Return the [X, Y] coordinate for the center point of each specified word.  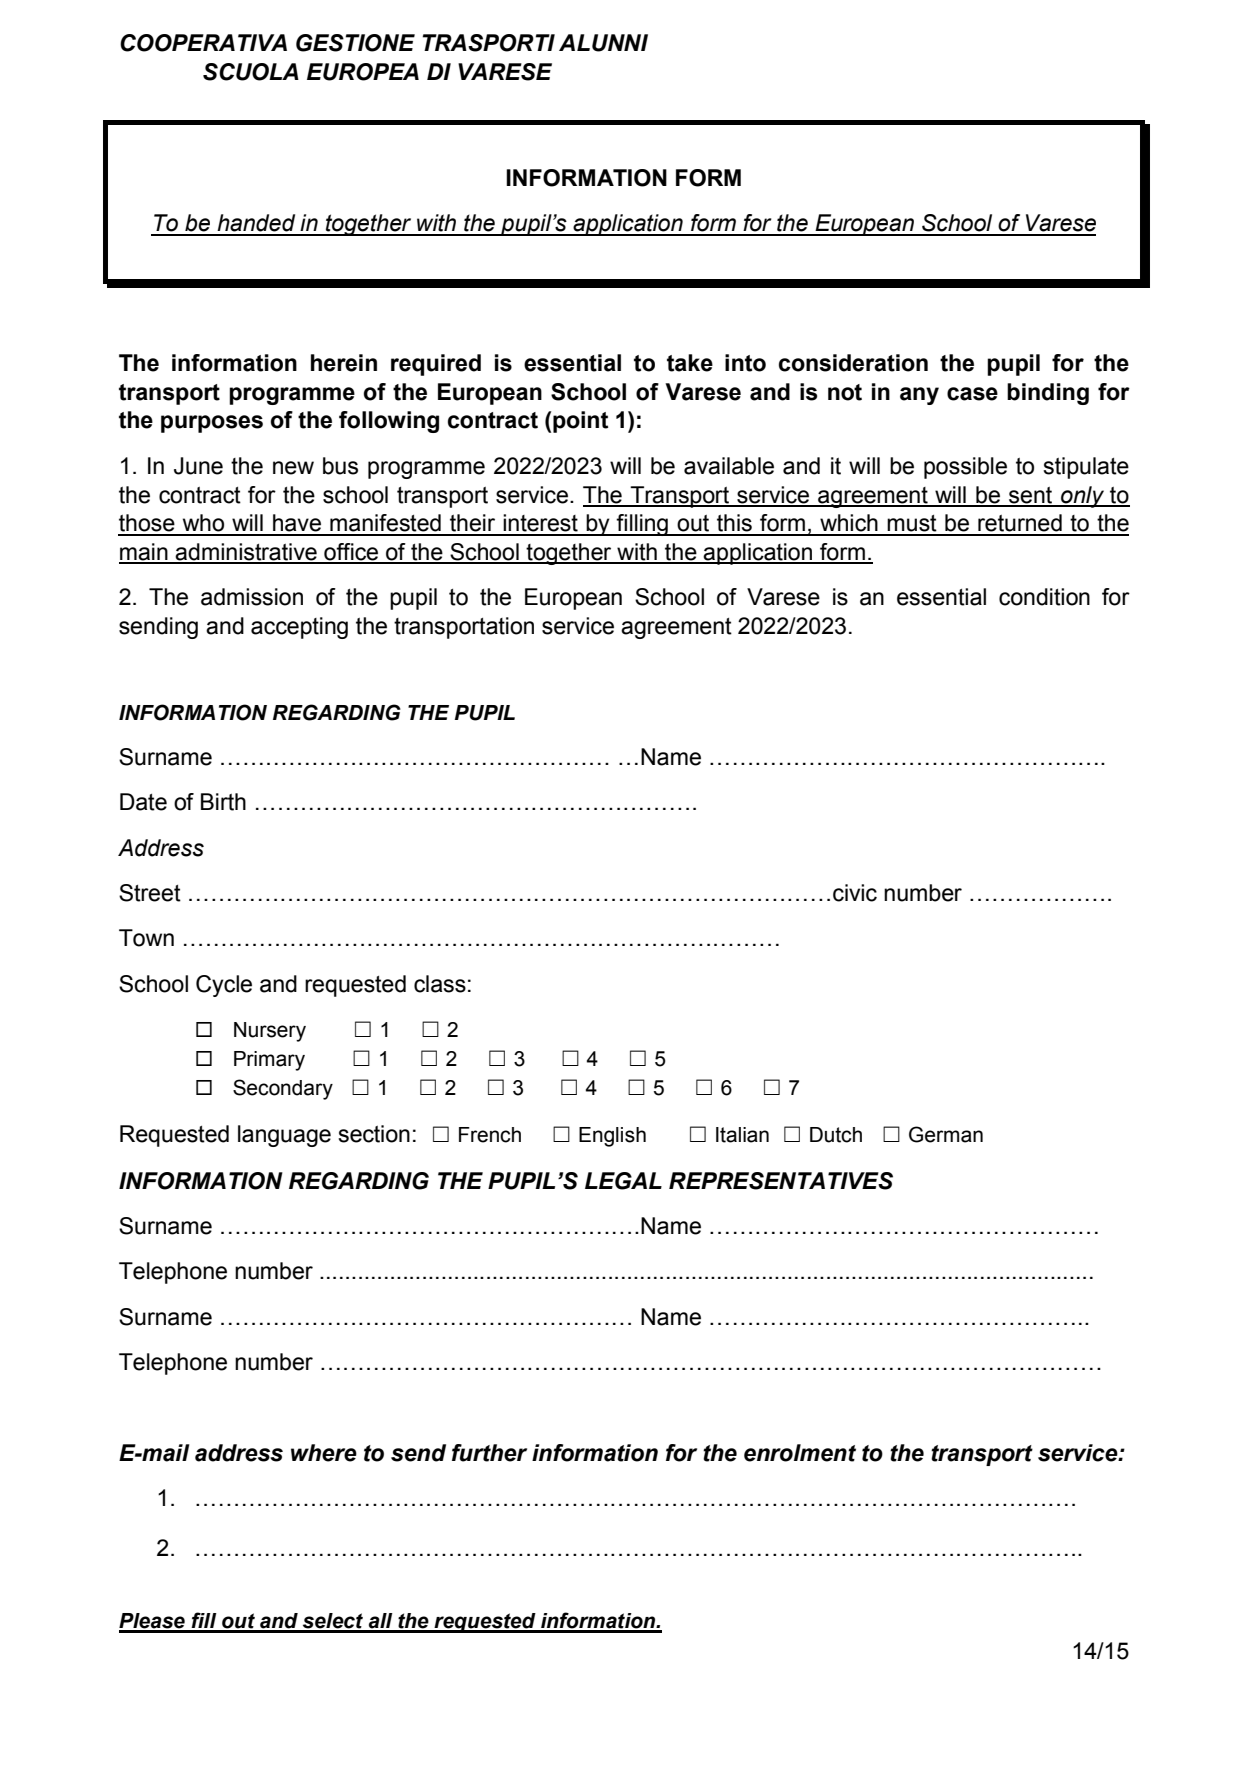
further [489, 1453]
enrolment [800, 1453]
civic [855, 893]
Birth [223, 802]
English [612, 1137]
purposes [212, 424]
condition [1044, 597]
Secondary [283, 1089]
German [946, 1134]
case [972, 394]
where [324, 1453]
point [580, 422]
